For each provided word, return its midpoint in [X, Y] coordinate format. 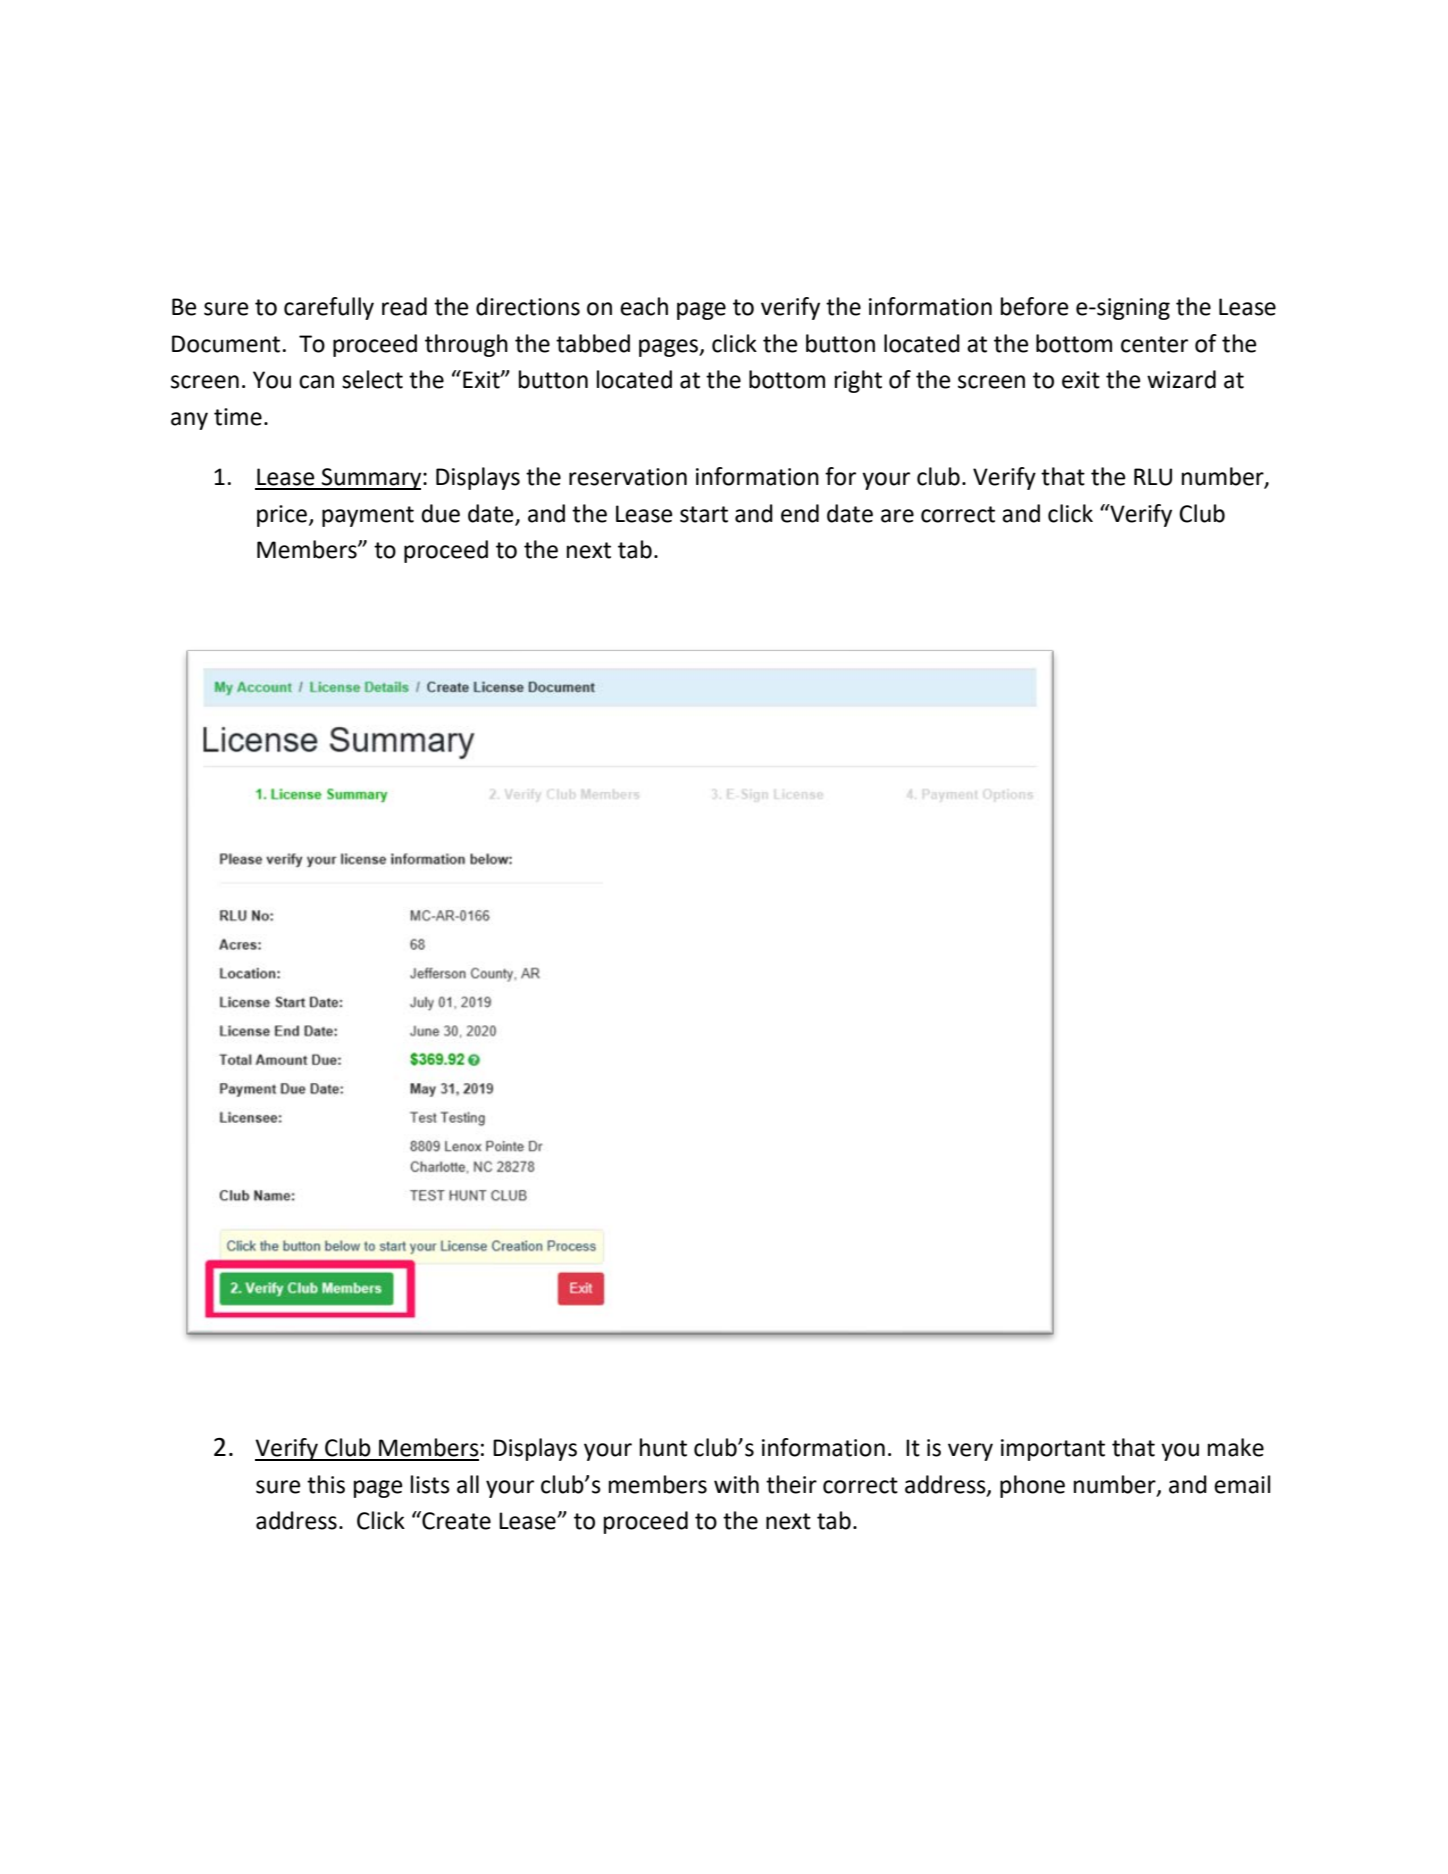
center [1154, 344]
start [704, 514]
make [1236, 1447]
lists [430, 1484]
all [468, 1484]
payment [368, 516]
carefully [329, 308]
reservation [628, 477]
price [283, 516]
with [736, 1484]
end [800, 513]
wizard [1181, 379]
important [1053, 1450]
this [326, 1484]
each [644, 306]
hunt [663, 1447]
